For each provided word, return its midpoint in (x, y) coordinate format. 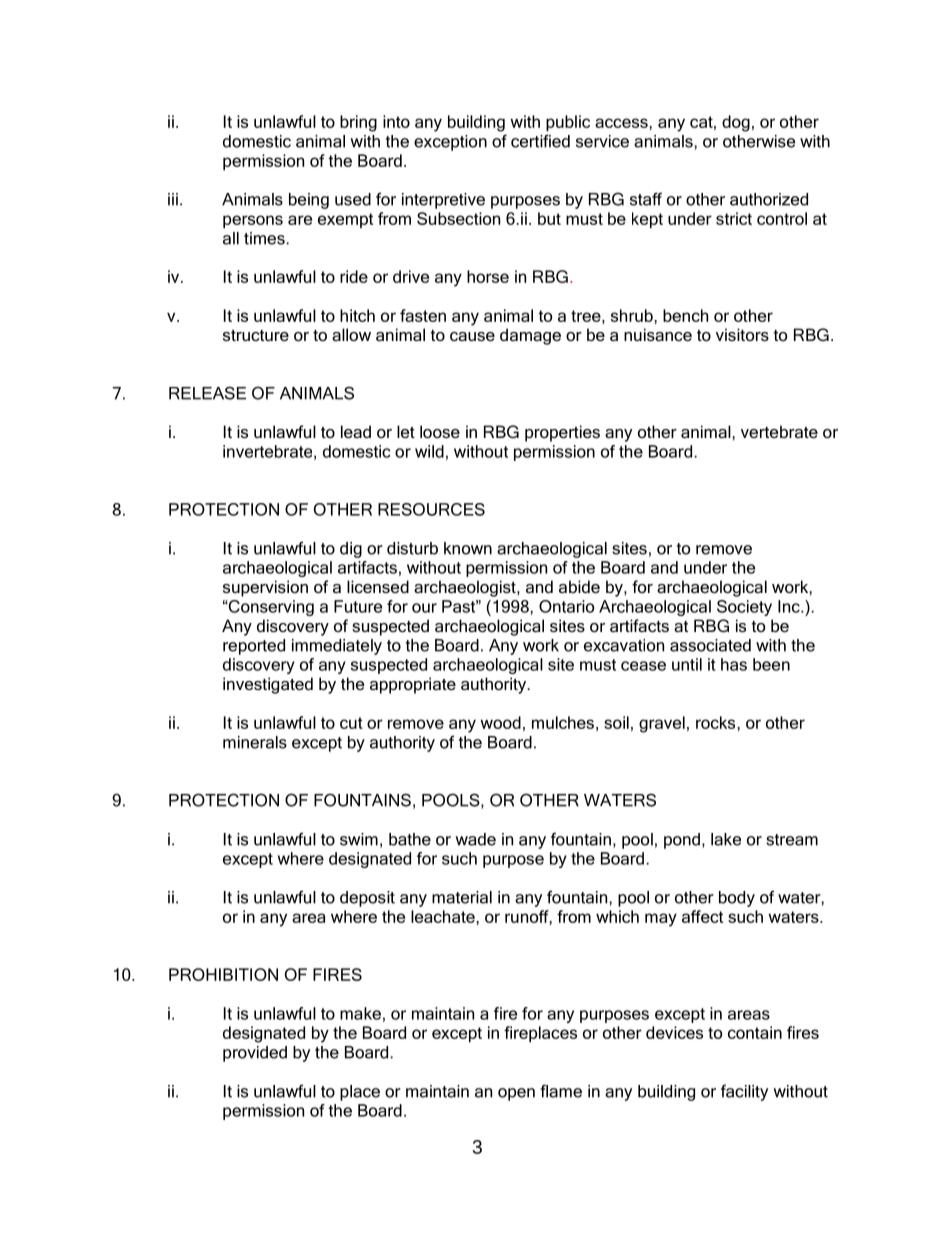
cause (472, 336)
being (309, 201)
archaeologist (466, 588)
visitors (742, 334)
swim (359, 839)
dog (736, 123)
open (516, 1094)
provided (255, 1054)
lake (726, 839)
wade (475, 839)
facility (744, 1092)
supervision (265, 588)
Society (744, 608)
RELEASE (207, 393)
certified (540, 141)
